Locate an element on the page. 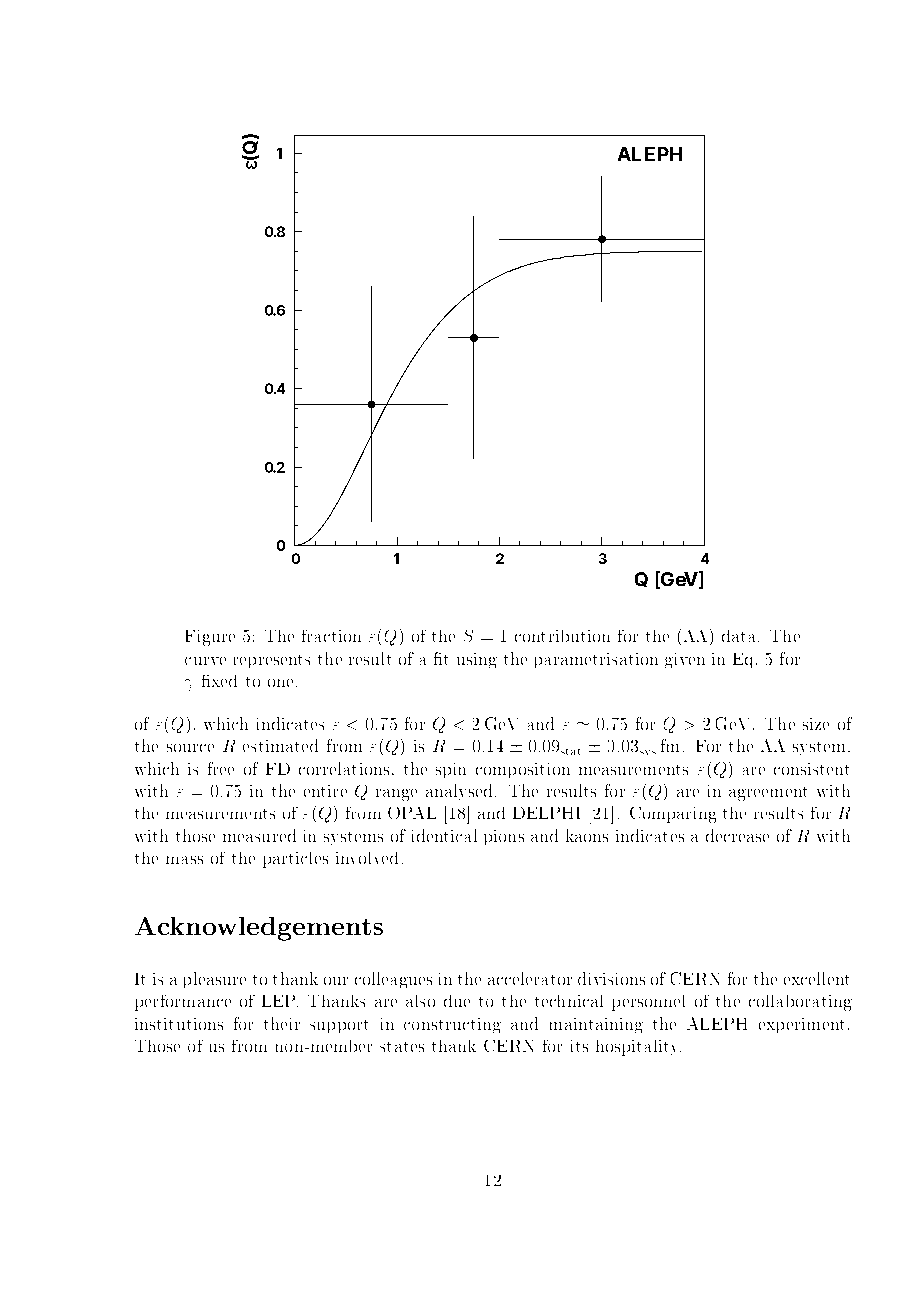 Image resolution: width=924 pixels, height=1310 pixels. data is located at coordinates (740, 636).
